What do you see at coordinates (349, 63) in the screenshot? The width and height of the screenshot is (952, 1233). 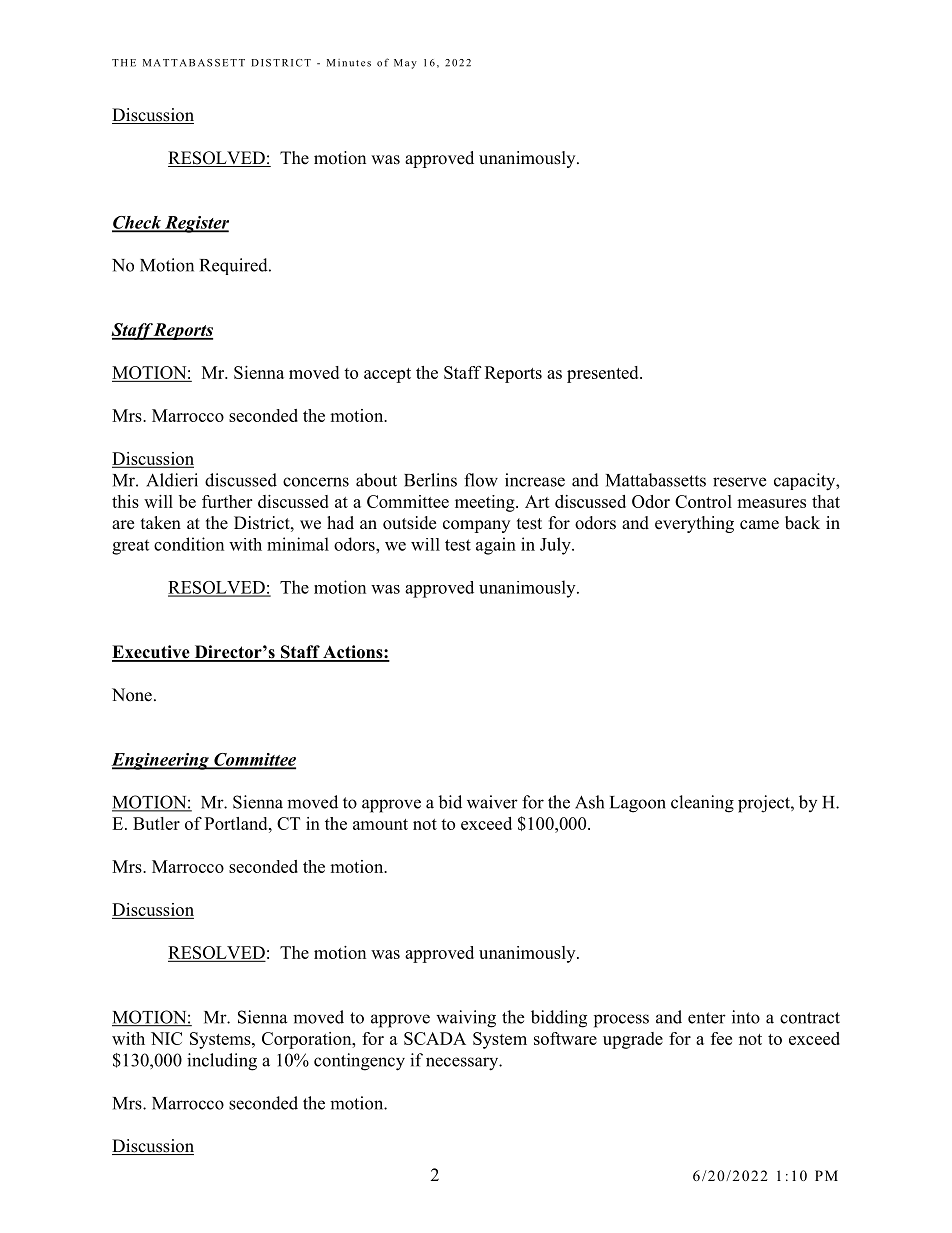 I see `Minutes` at bounding box center [349, 63].
